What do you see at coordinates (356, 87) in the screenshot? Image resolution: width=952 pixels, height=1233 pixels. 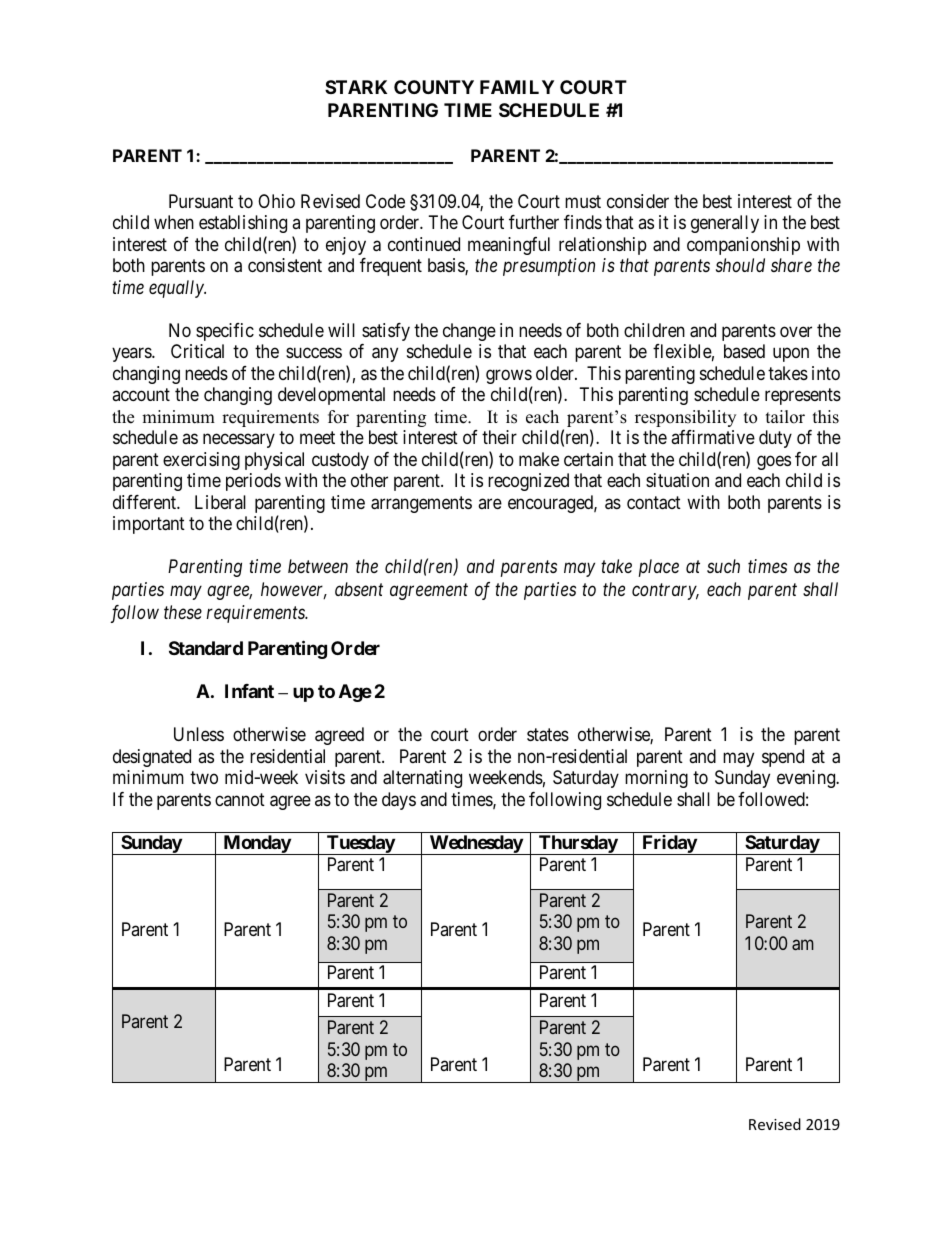 I see `STARK` at bounding box center [356, 87].
